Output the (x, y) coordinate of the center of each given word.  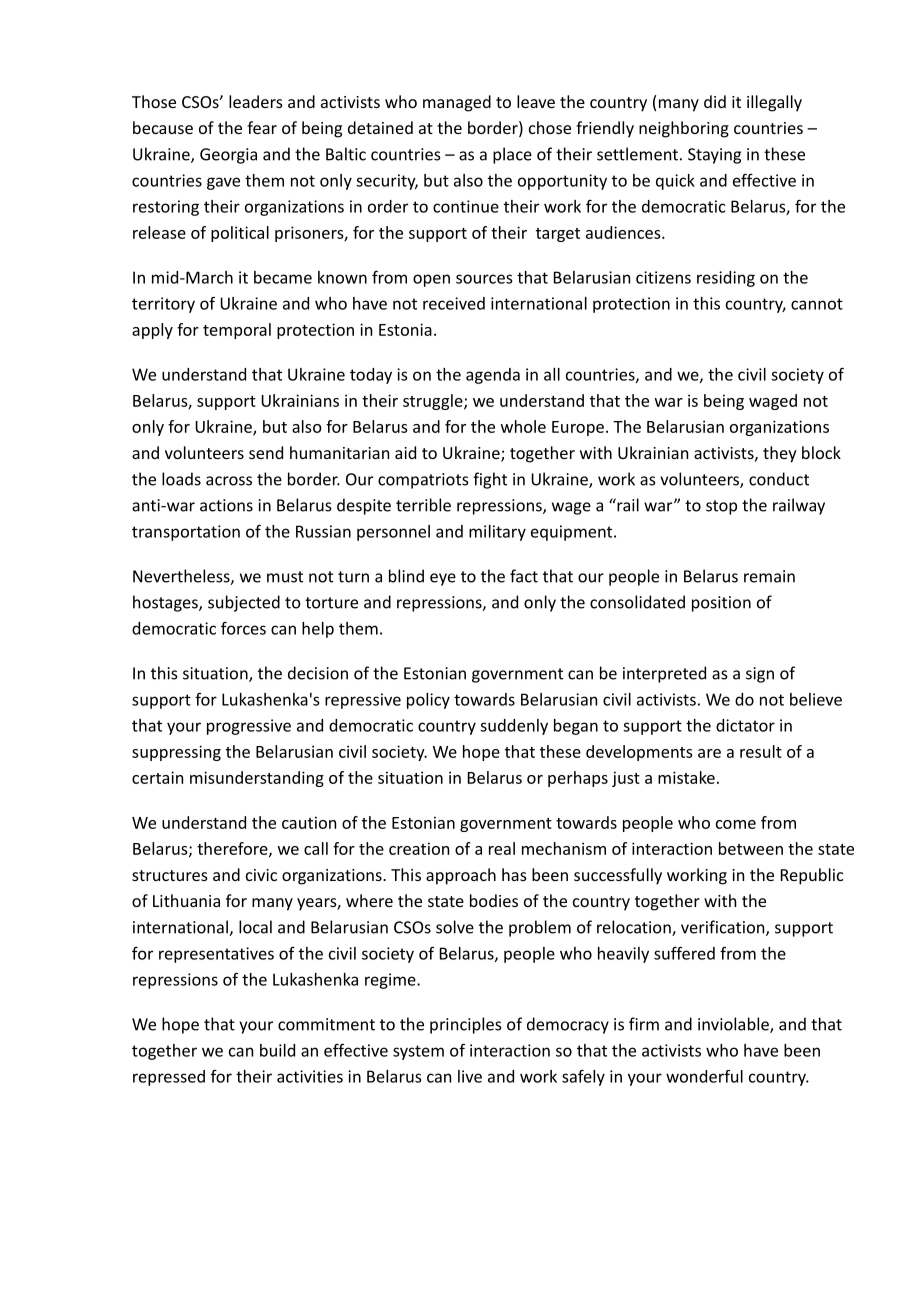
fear (262, 127)
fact (524, 576)
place (512, 155)
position (721, 604)
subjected (244, 603)
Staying (714, 156)
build (277, 1050)
